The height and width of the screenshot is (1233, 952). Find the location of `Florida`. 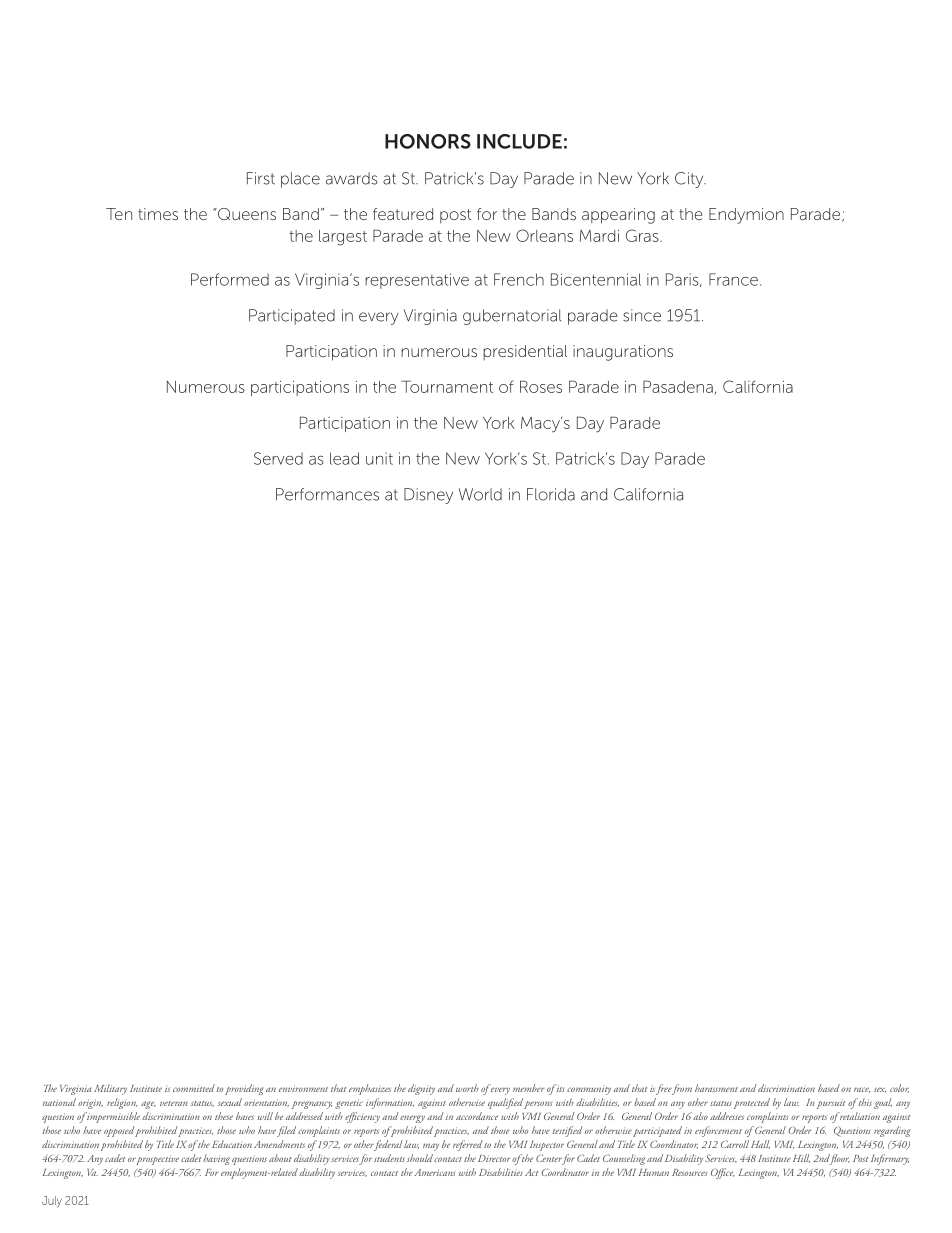

Florida is located at coordinates (551, 494).
